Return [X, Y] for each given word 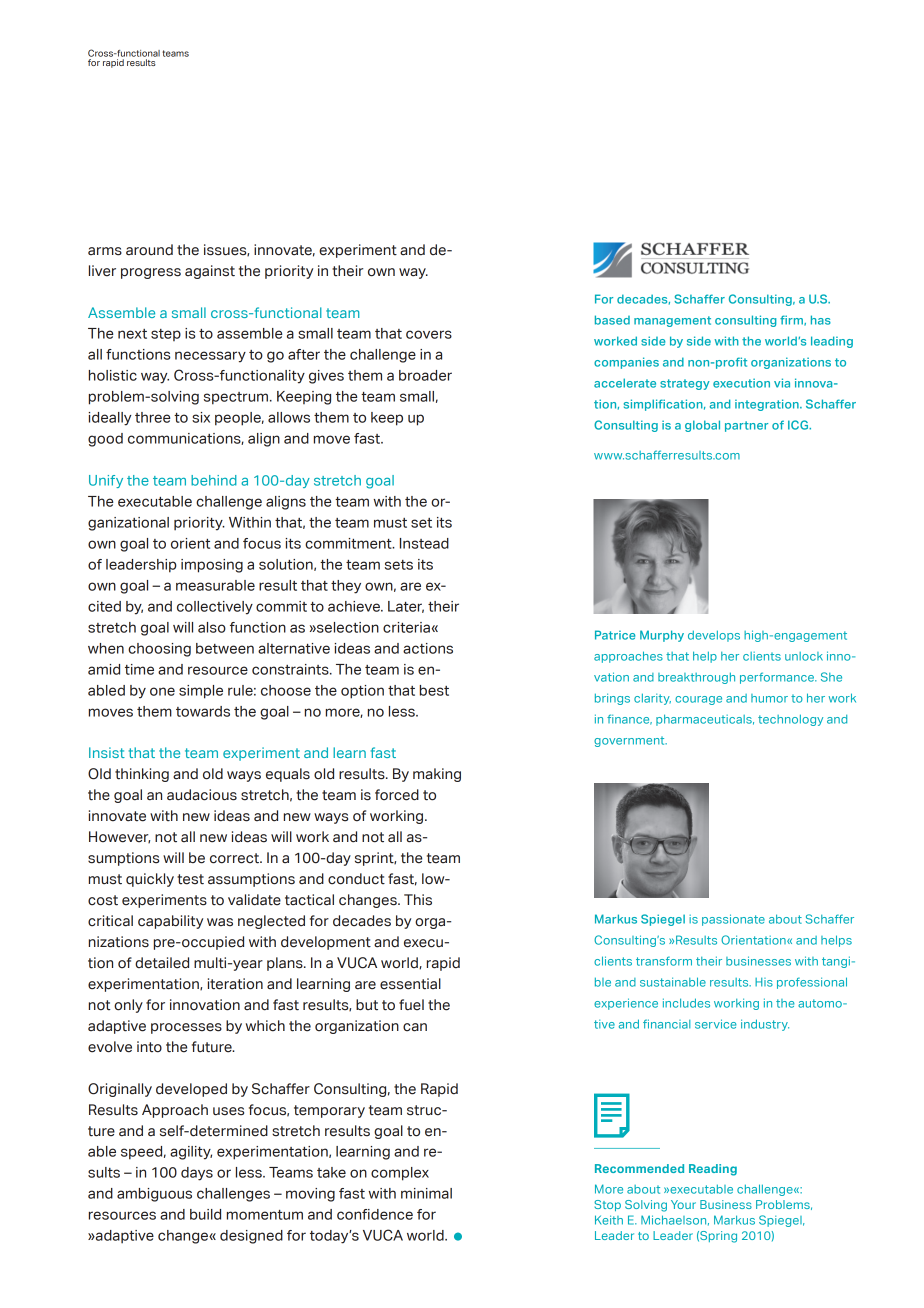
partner [746, 426]
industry [765, 1025]
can [415, 1027]
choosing [159, 650]
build [205, 1214]
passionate [733, 920]
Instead [424, 543]
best [434, 690]
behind [214, 480]
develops [714, 636]
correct [236, 858]
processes [186, 1028]
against [210, 272]
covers [429, 334]
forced [397, 795]
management [672, 321]
